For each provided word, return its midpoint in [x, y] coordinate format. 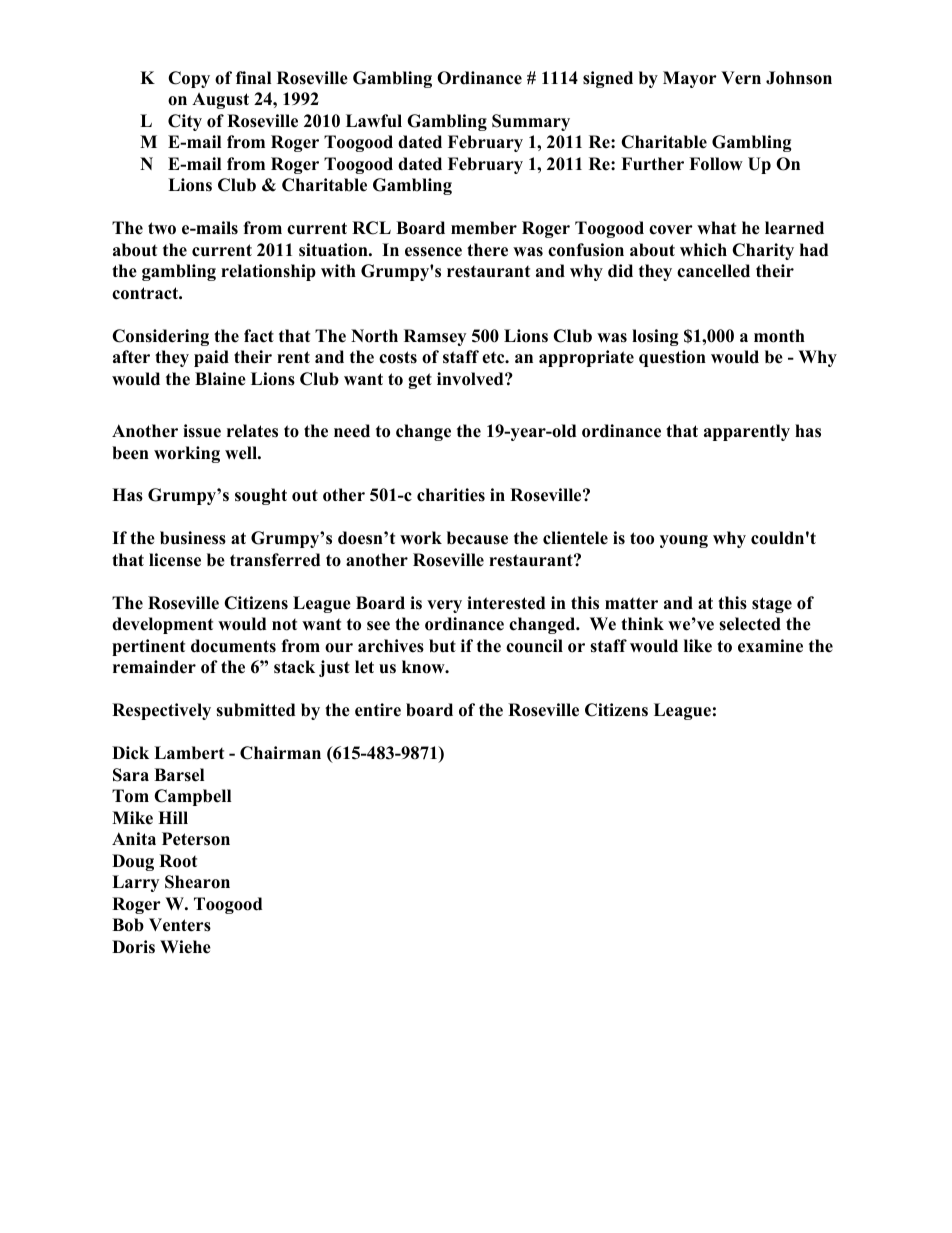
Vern [741, 78]
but [442, 646]
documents [233, 646]
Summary [531, 122]
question [672, 358]
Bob [128, 925]
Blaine [220, 379]
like [698, 646]
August [220, 101]
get [420, 381]
